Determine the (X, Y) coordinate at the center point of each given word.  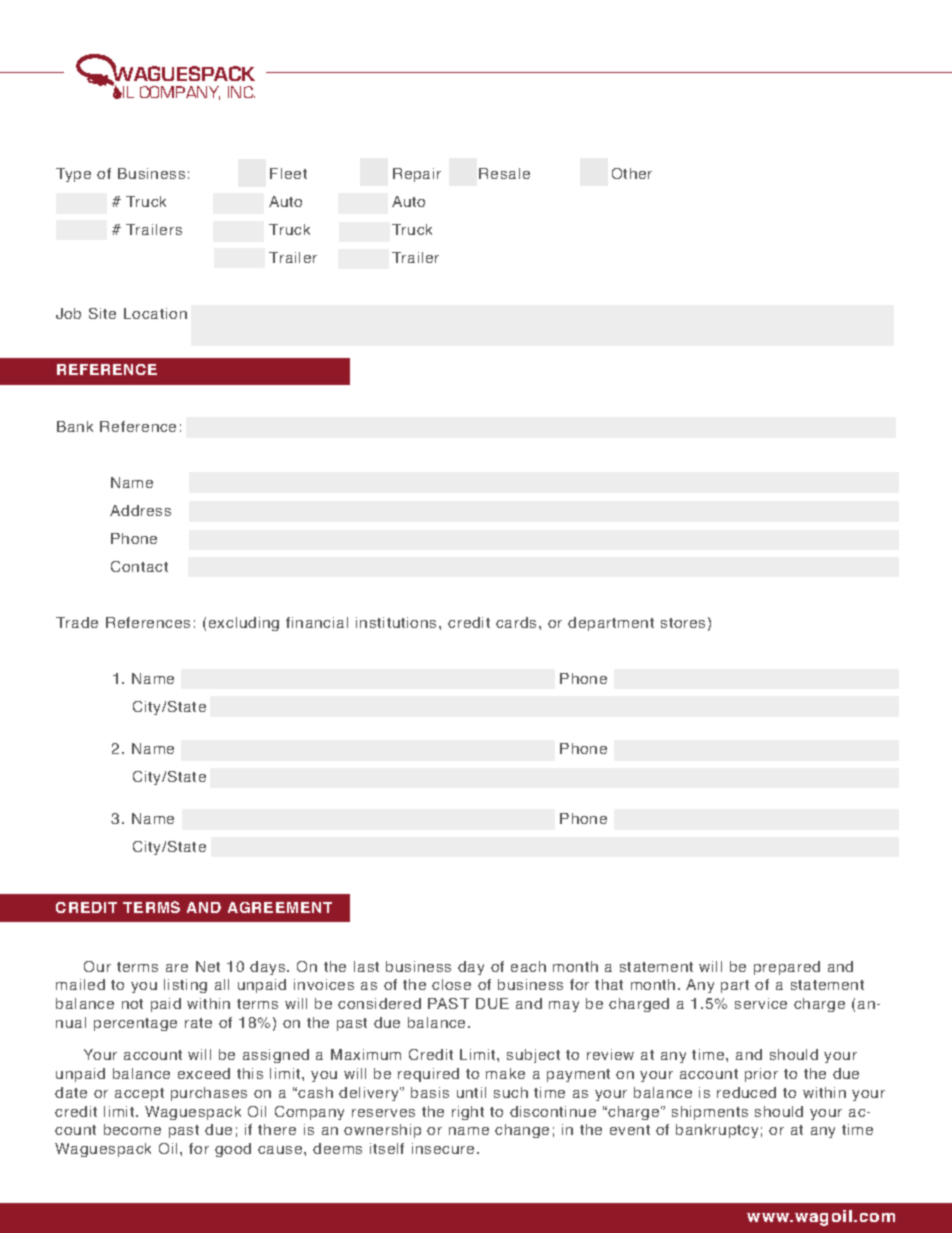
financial (317, 622)
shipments (710, 1113)
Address (140, 510)
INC (241, 92)
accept (139, 1094)
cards (516, 622)
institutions (396, 622)
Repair (417, 175)
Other (632, 173)
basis (430, 1092)
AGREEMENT (280, 907)
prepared (787, 968)
